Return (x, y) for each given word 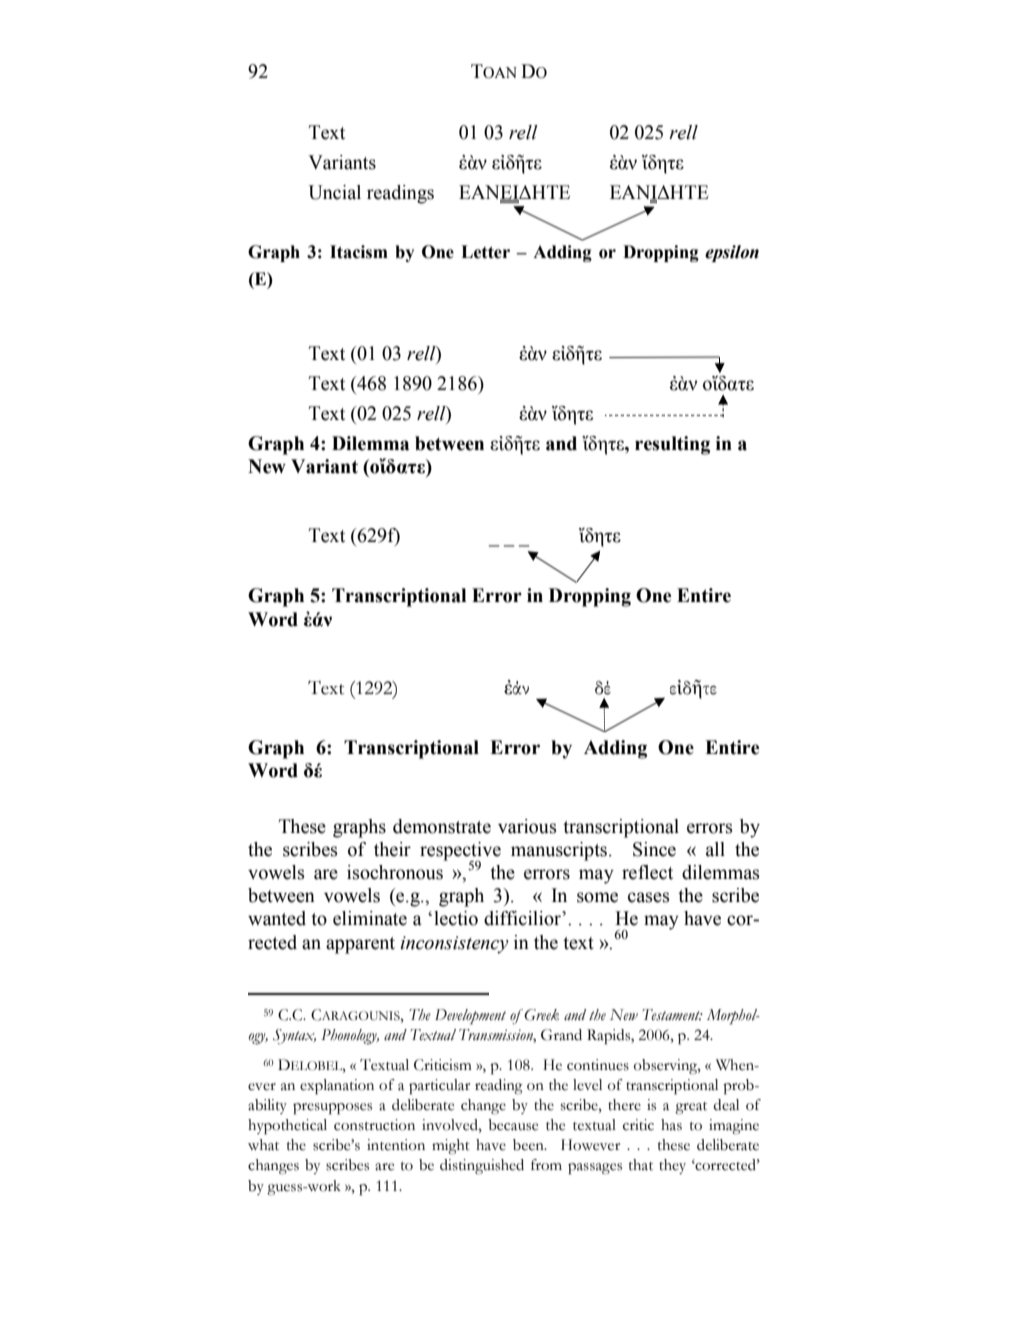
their (392, 849)
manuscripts (560, 851)
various (527, 826)
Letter (485, 252)
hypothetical (287, 1127)
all (715, 849)
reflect (647, 872)
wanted (277, 918)
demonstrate (442, 826)
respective (460, 852)
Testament (672, 1015)
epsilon (732, 253)
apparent (360, 945)
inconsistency (454, 945)
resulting (672, 445)
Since (654, 849)
